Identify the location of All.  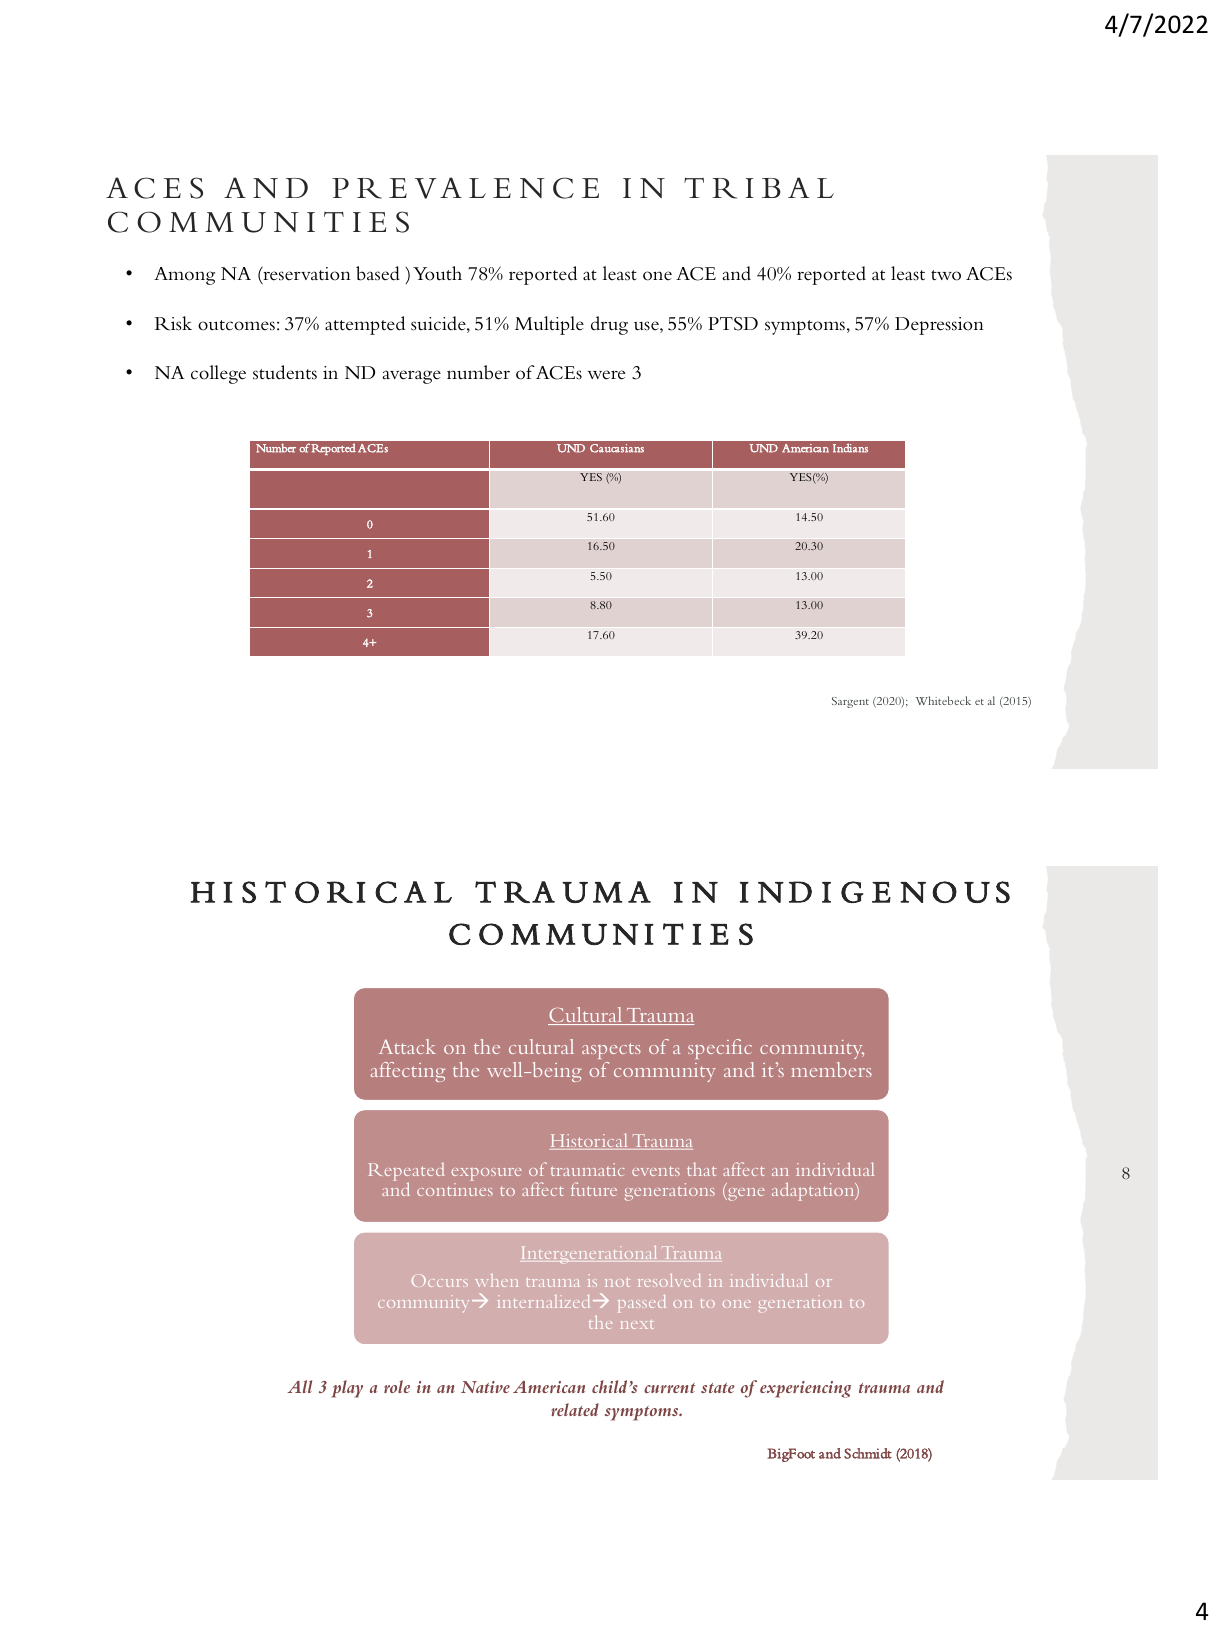
(299, 1386).
